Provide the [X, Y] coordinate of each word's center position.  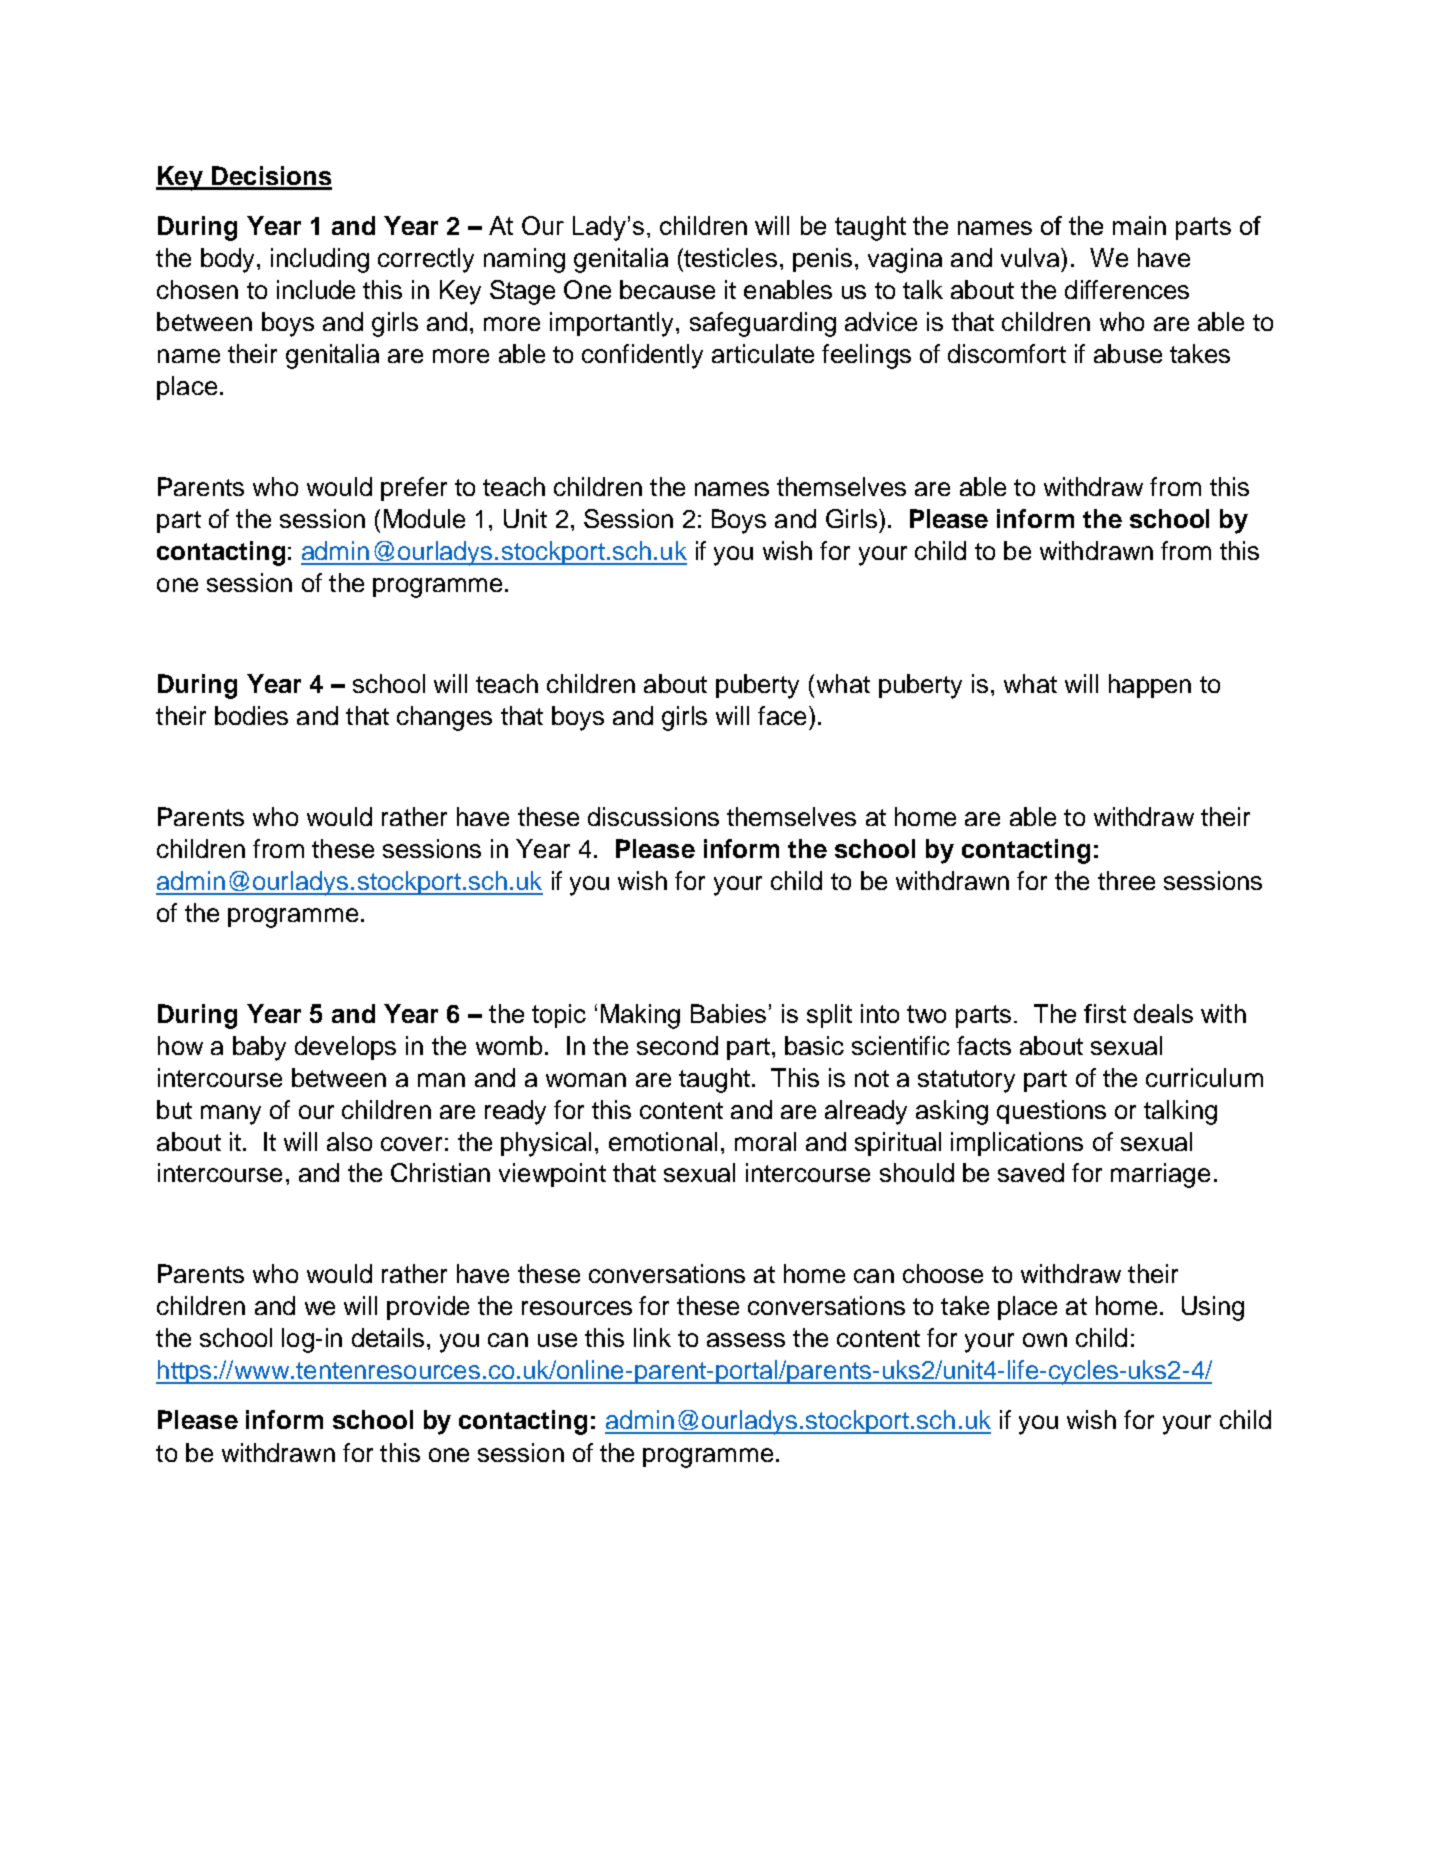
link [652, 1337]
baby [259, 1048]
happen [1150, 686]
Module [424, 518]
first [1105, 1013]
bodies [251, 715]
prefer [414, 489]
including [320, 260]
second [677, 1045]
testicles [730, 257]
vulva [1031, 257]
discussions [653, 816]
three [1126, 880]
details [388, 1337]
